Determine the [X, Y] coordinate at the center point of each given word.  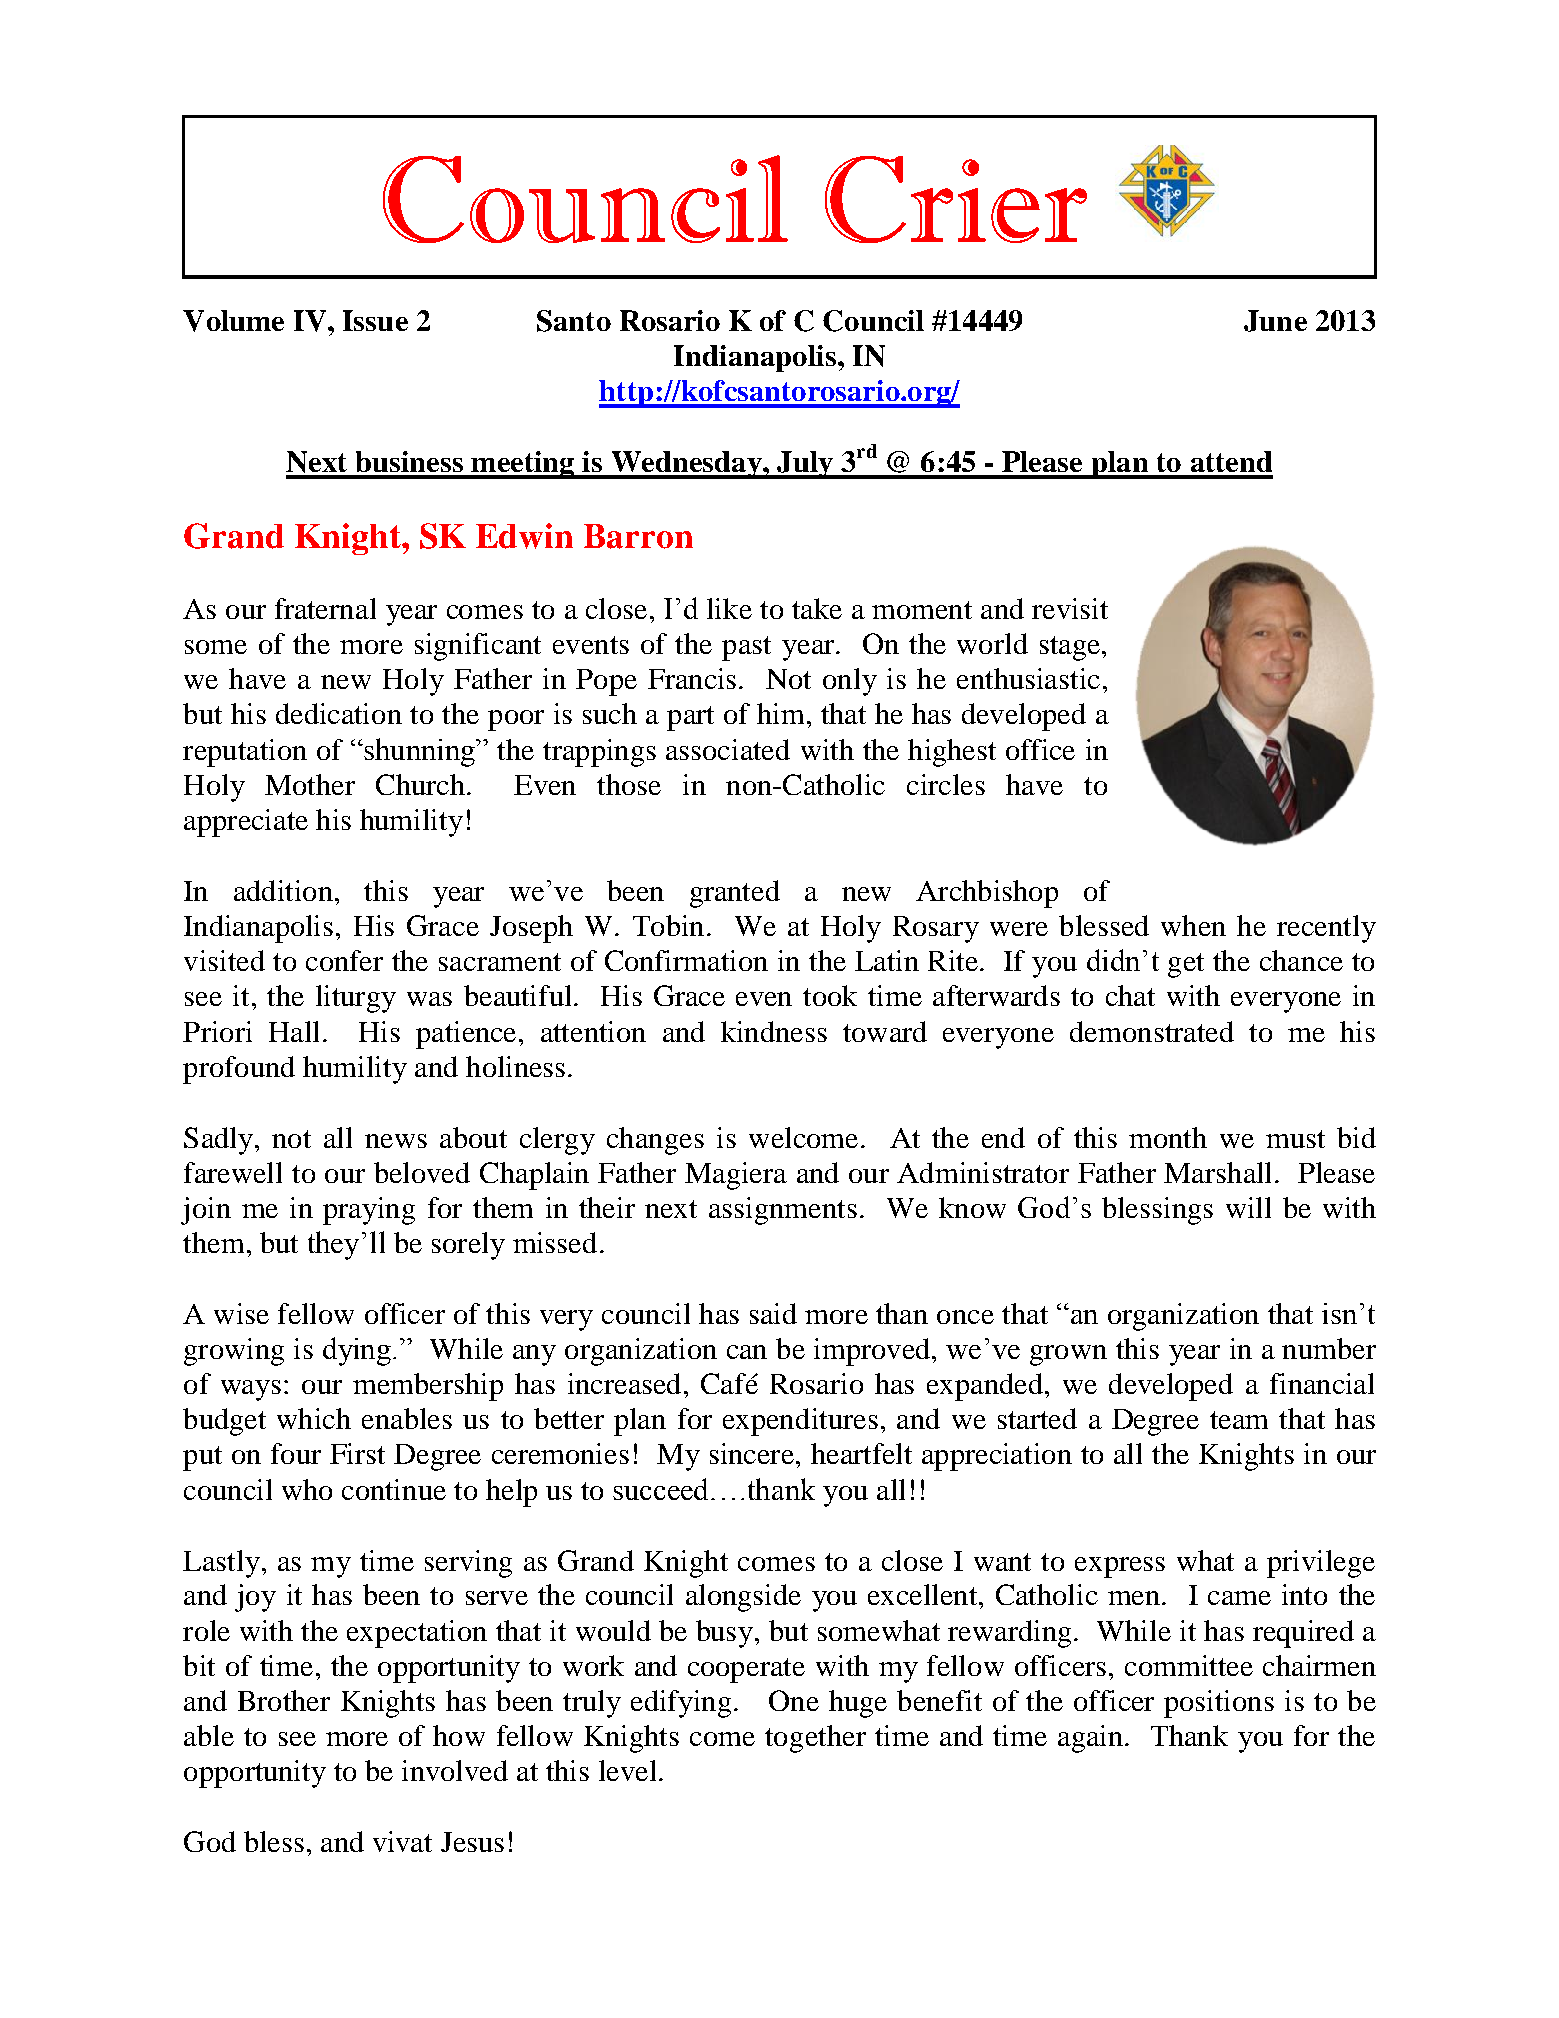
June [1275, 321]
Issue [375, 320]
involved [455, 1770]
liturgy [356, 999]
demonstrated [1152, 1031]
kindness [774, 1031]
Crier [956, 199]
